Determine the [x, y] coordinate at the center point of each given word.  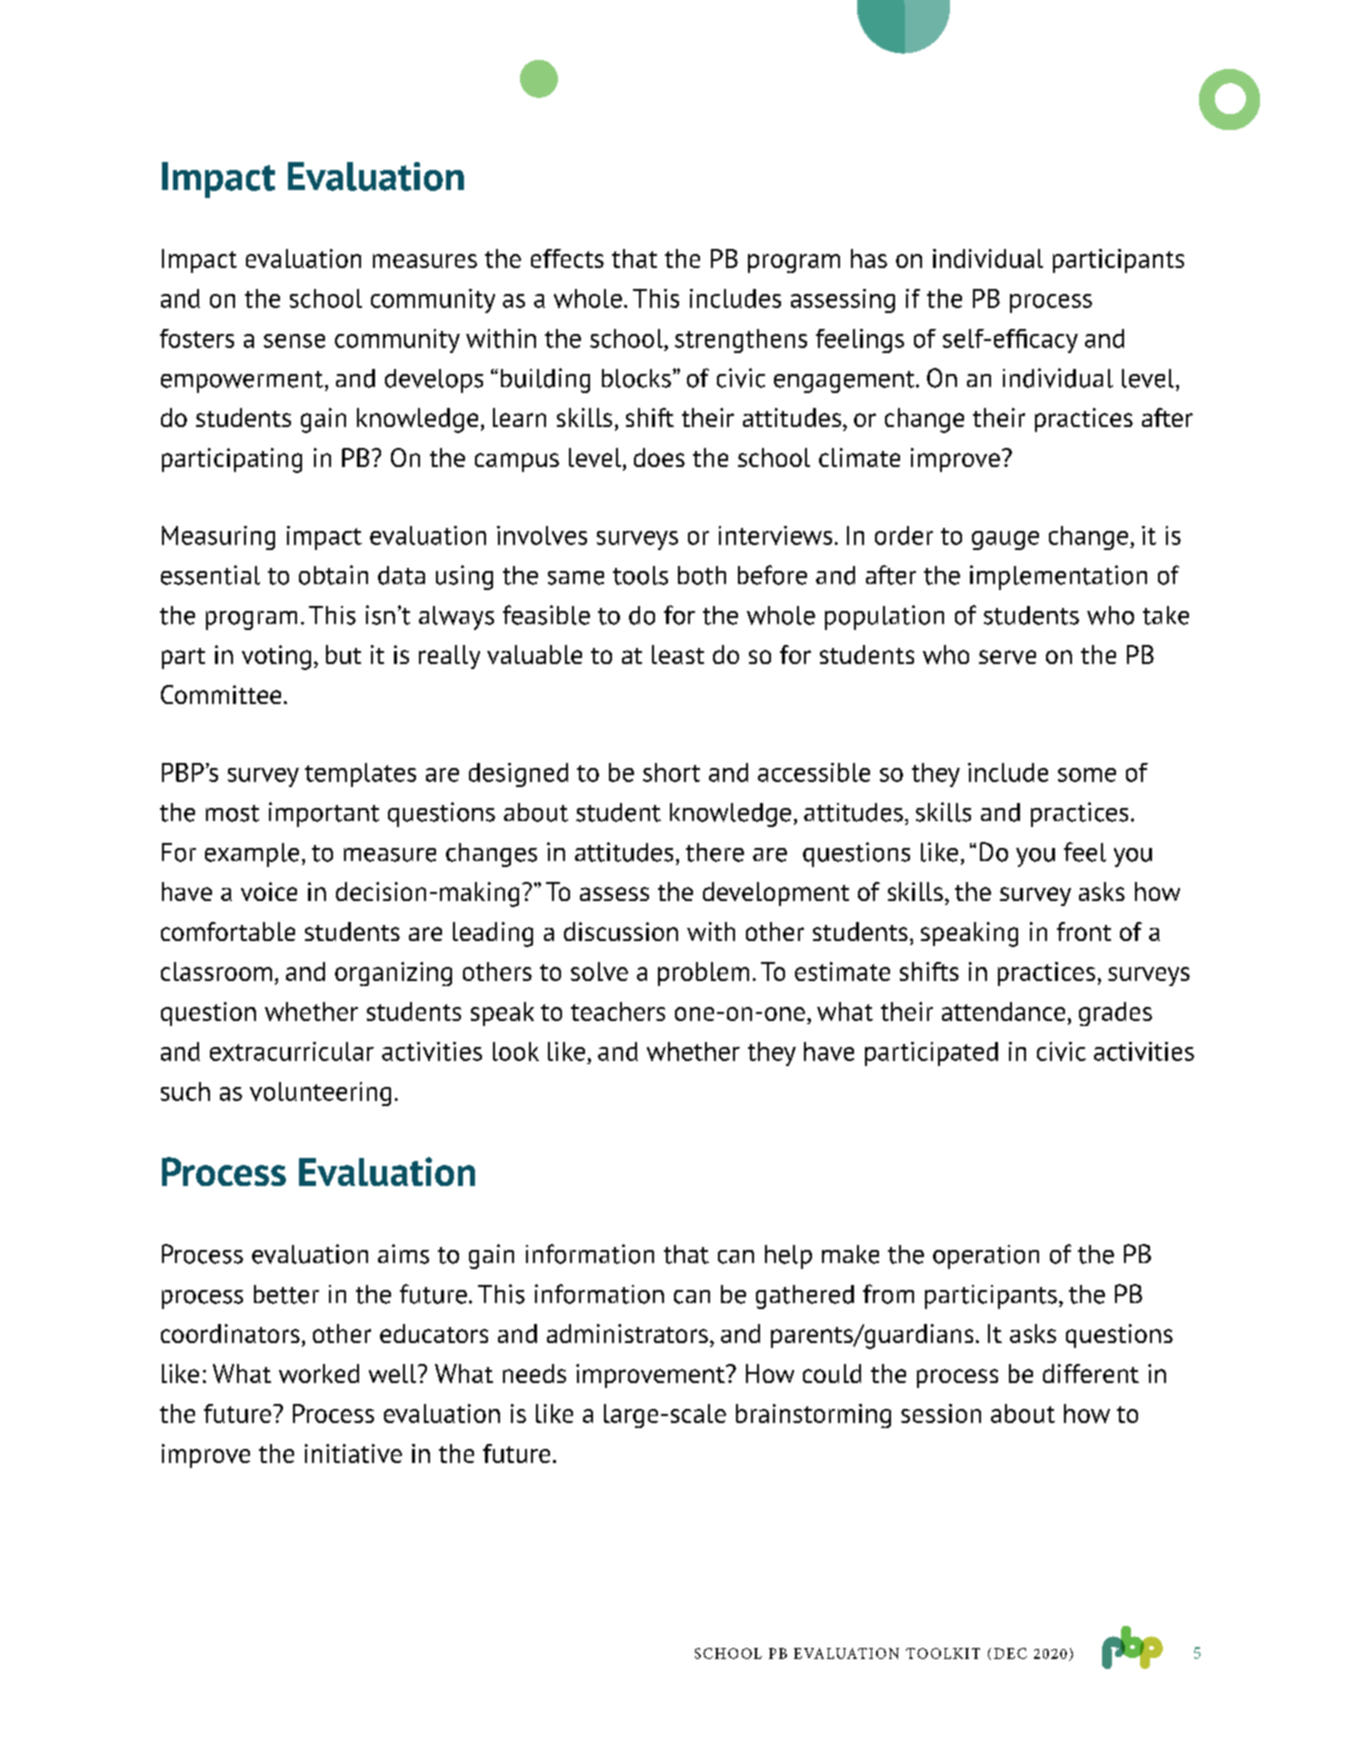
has [869, 258]
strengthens [741, 341]
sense [294, 341]
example [252, 855]
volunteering [320, 1094]
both [702, 575]
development [776, 894]
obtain [333, 575]
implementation [1058, 577]
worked [319, 1373]
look [516, 1051]
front [1084, 931]
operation [986, 1257]
